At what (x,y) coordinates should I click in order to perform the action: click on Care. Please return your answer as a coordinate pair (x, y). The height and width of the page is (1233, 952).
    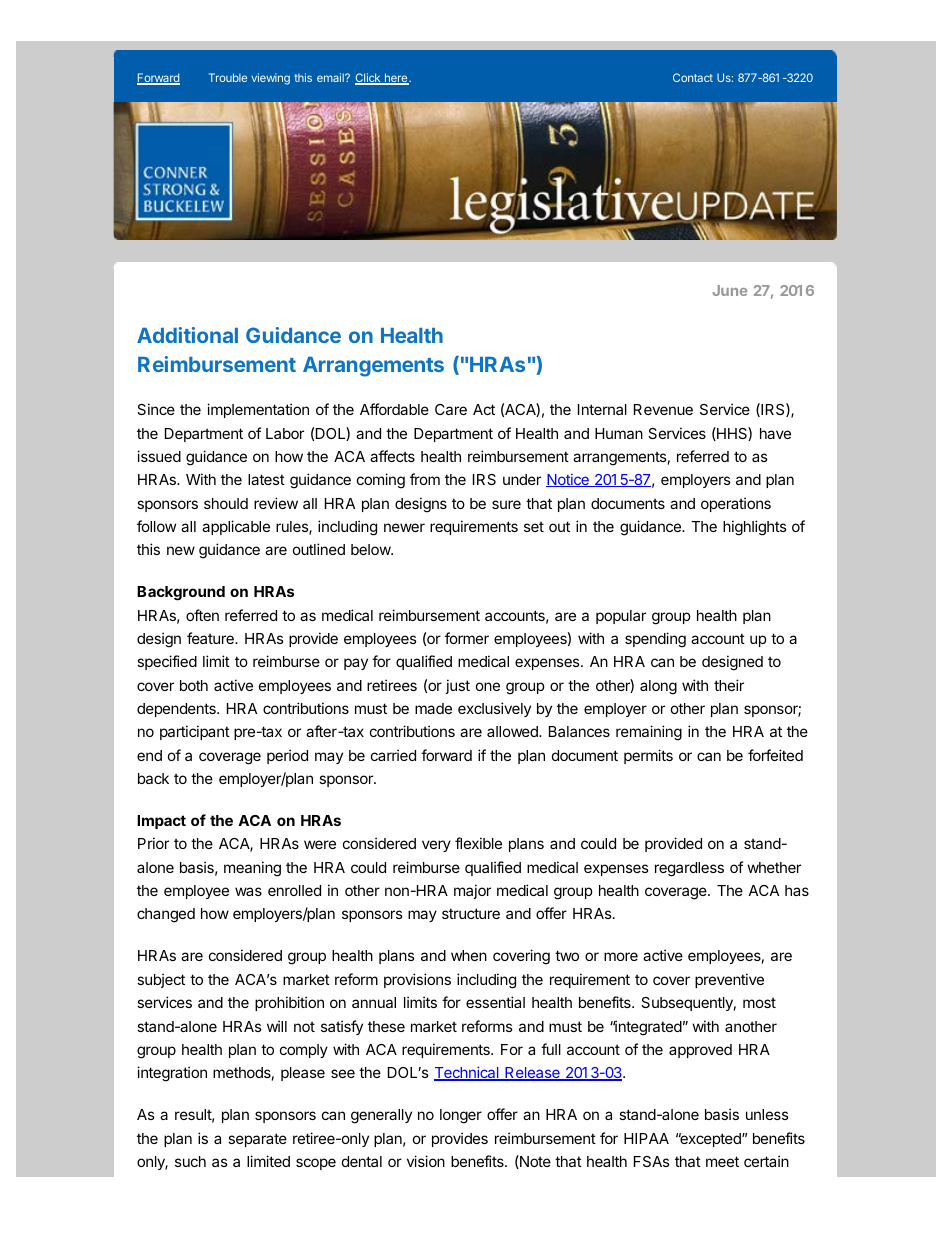
    Looking at the image, I should click on (451, 409).
